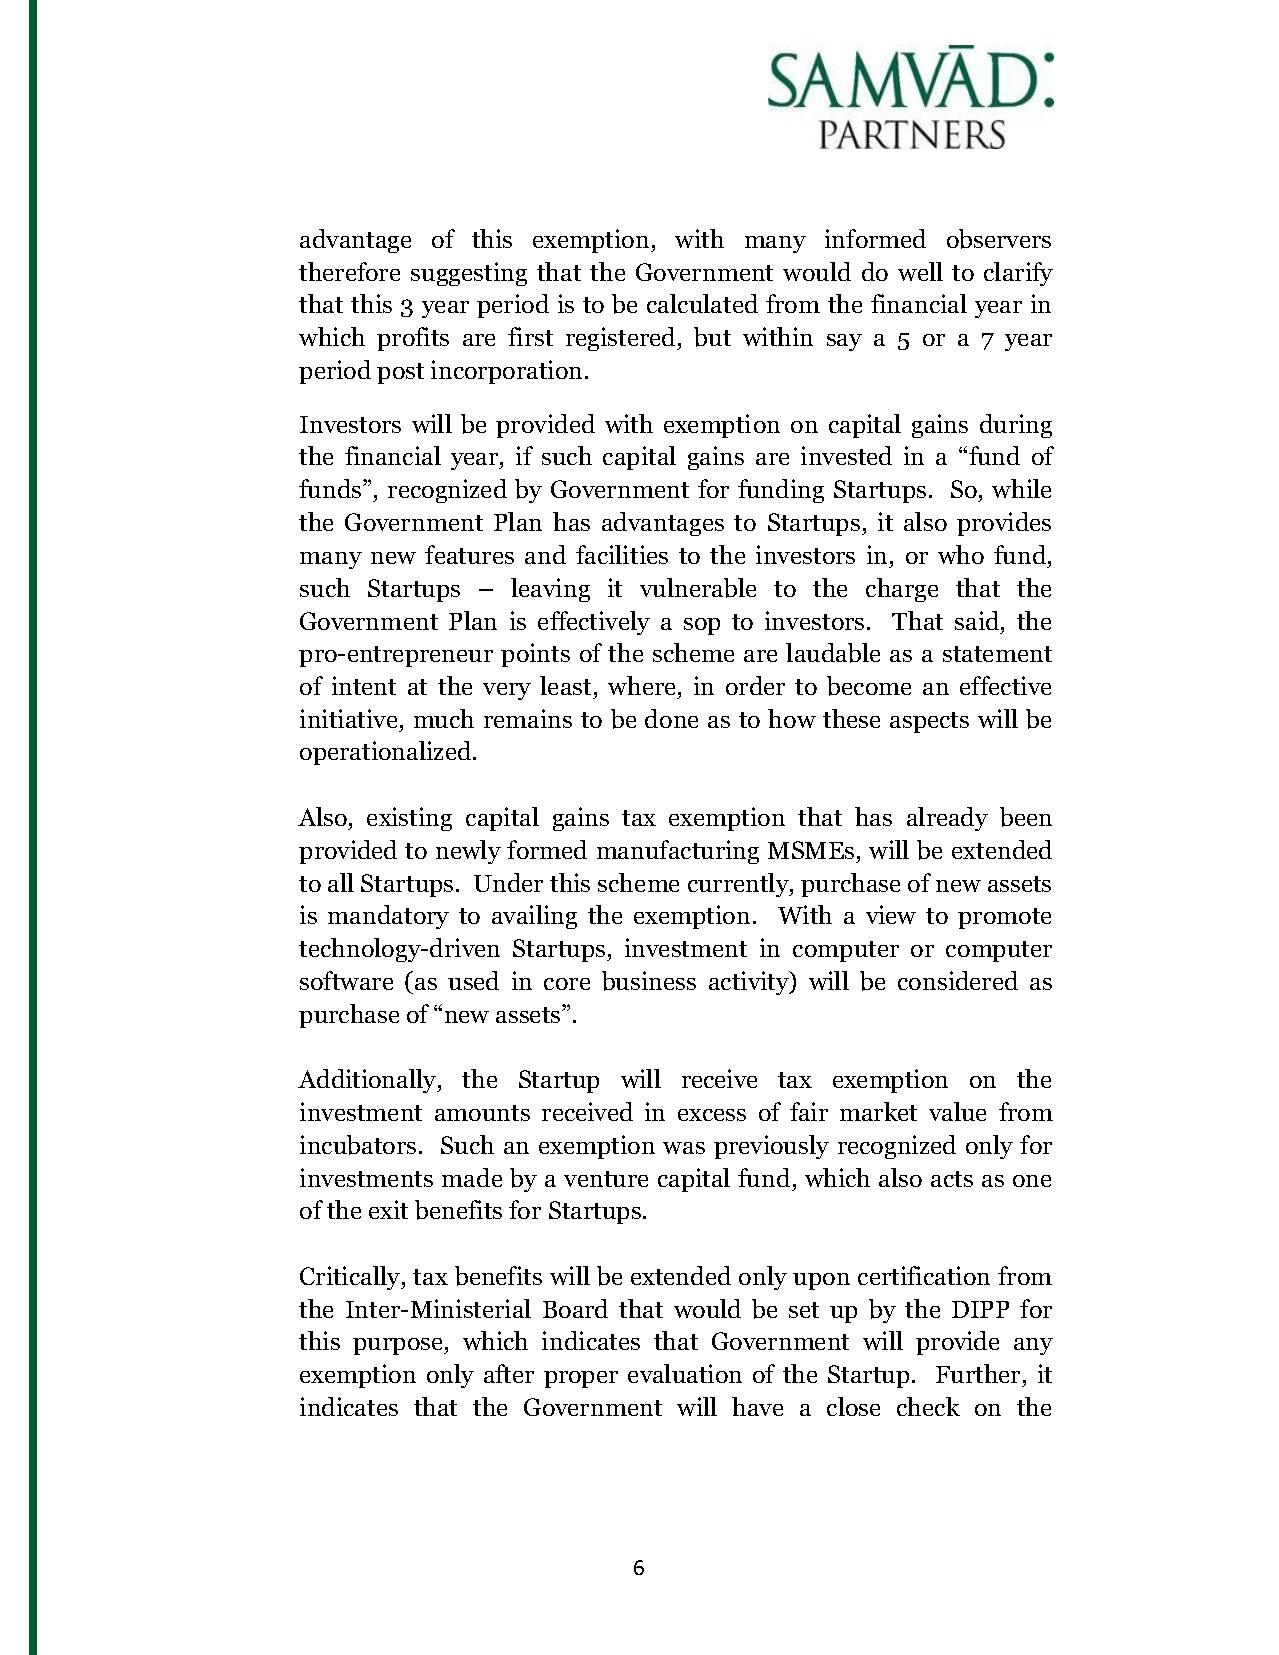  Describe the element at coordinates (702, 303) in the page. I see `calculated` at that location.
